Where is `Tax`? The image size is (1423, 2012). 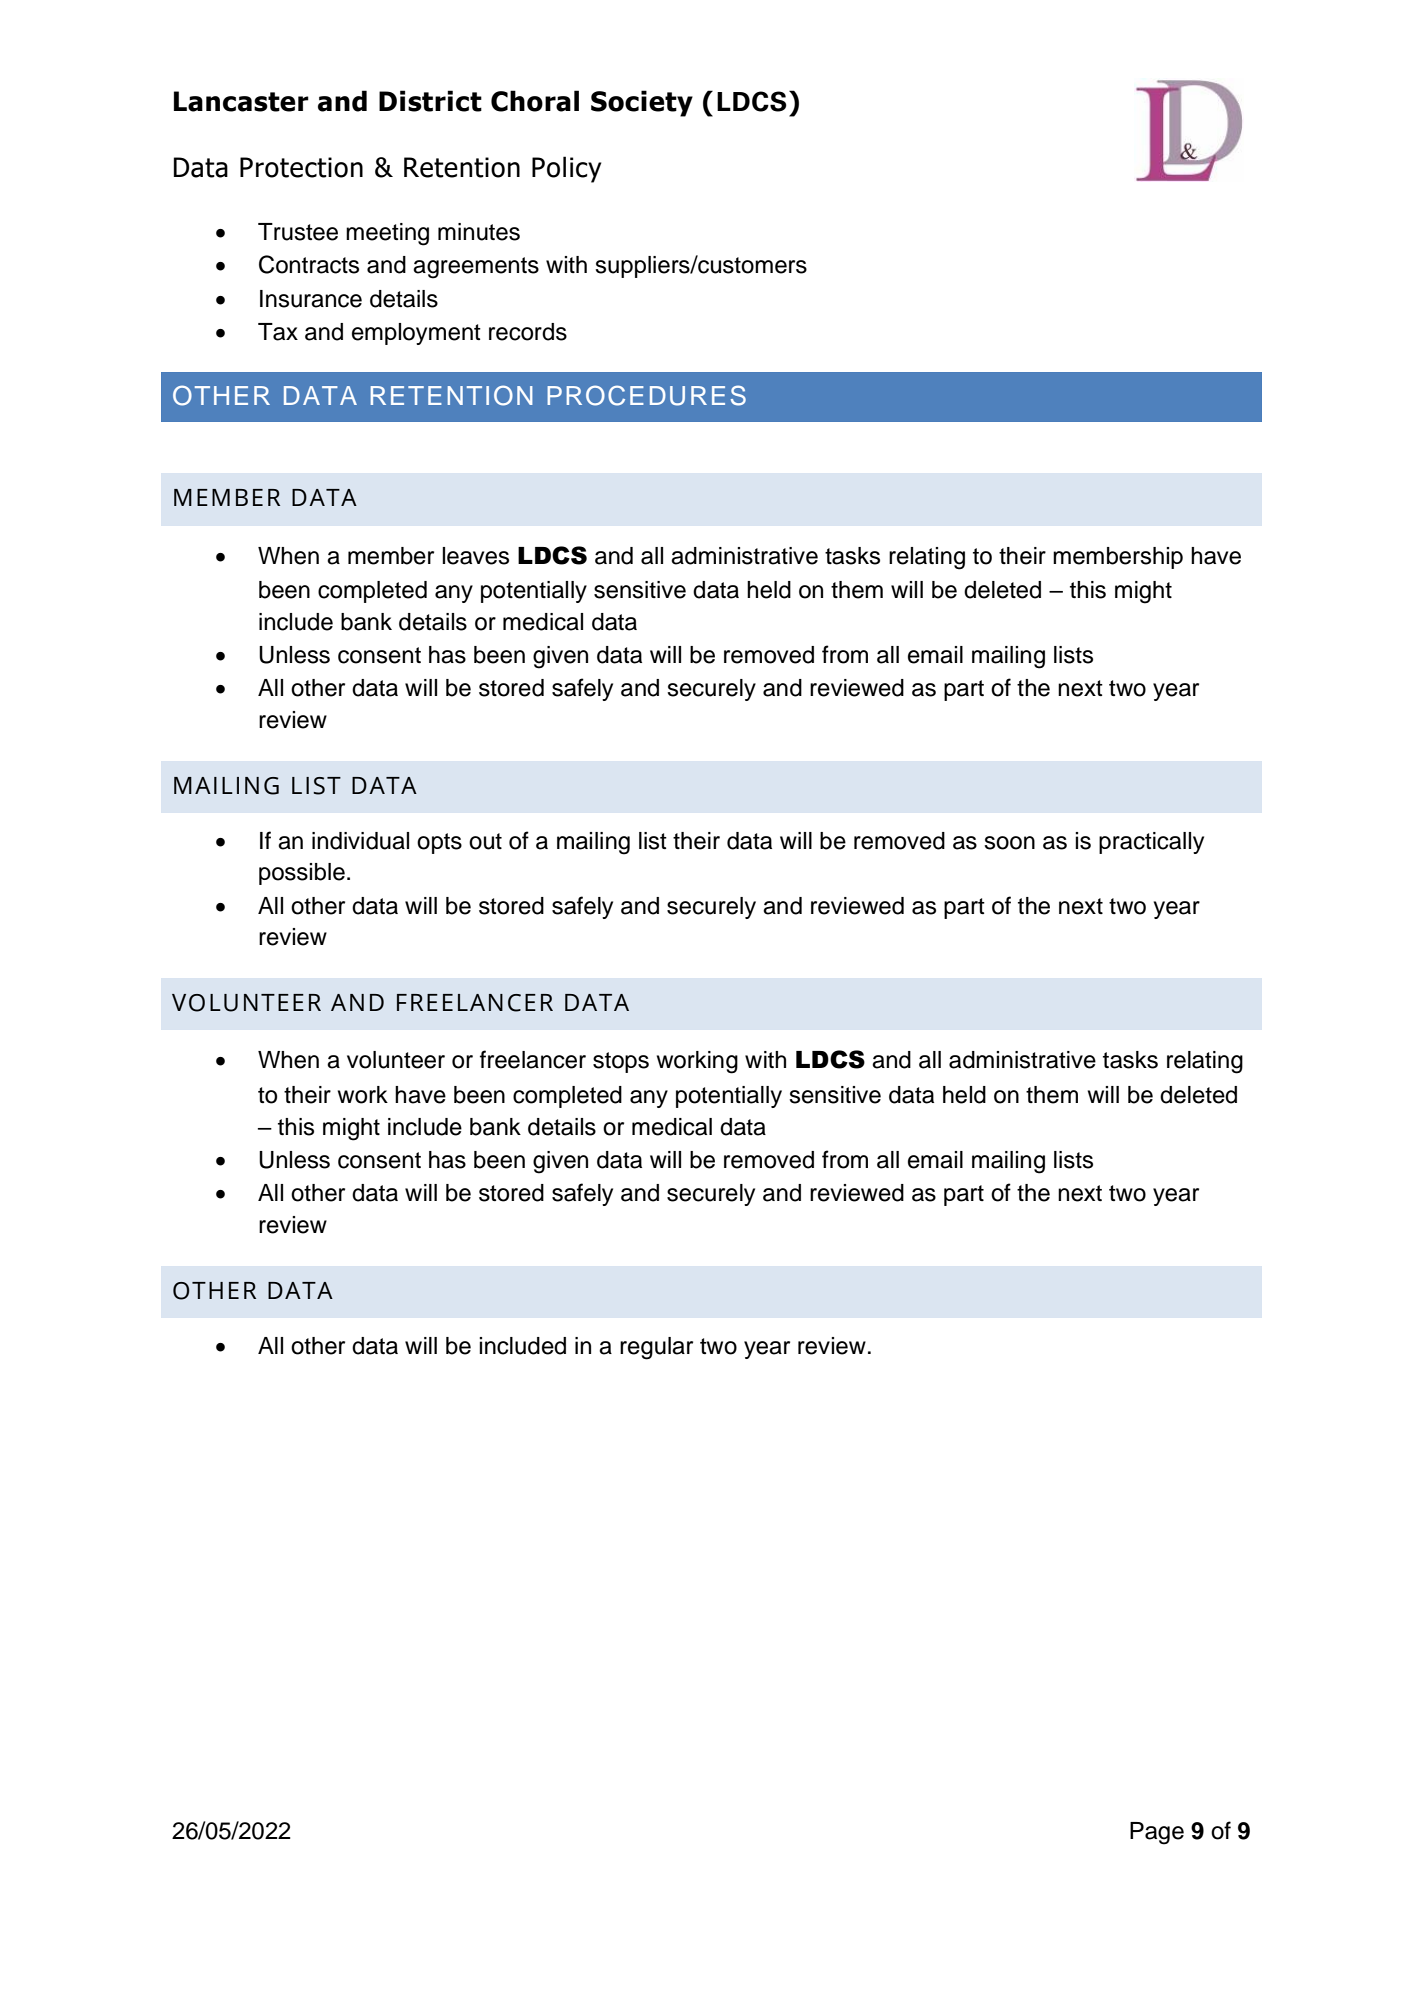 Tax is located at coordinates (278, 332).
